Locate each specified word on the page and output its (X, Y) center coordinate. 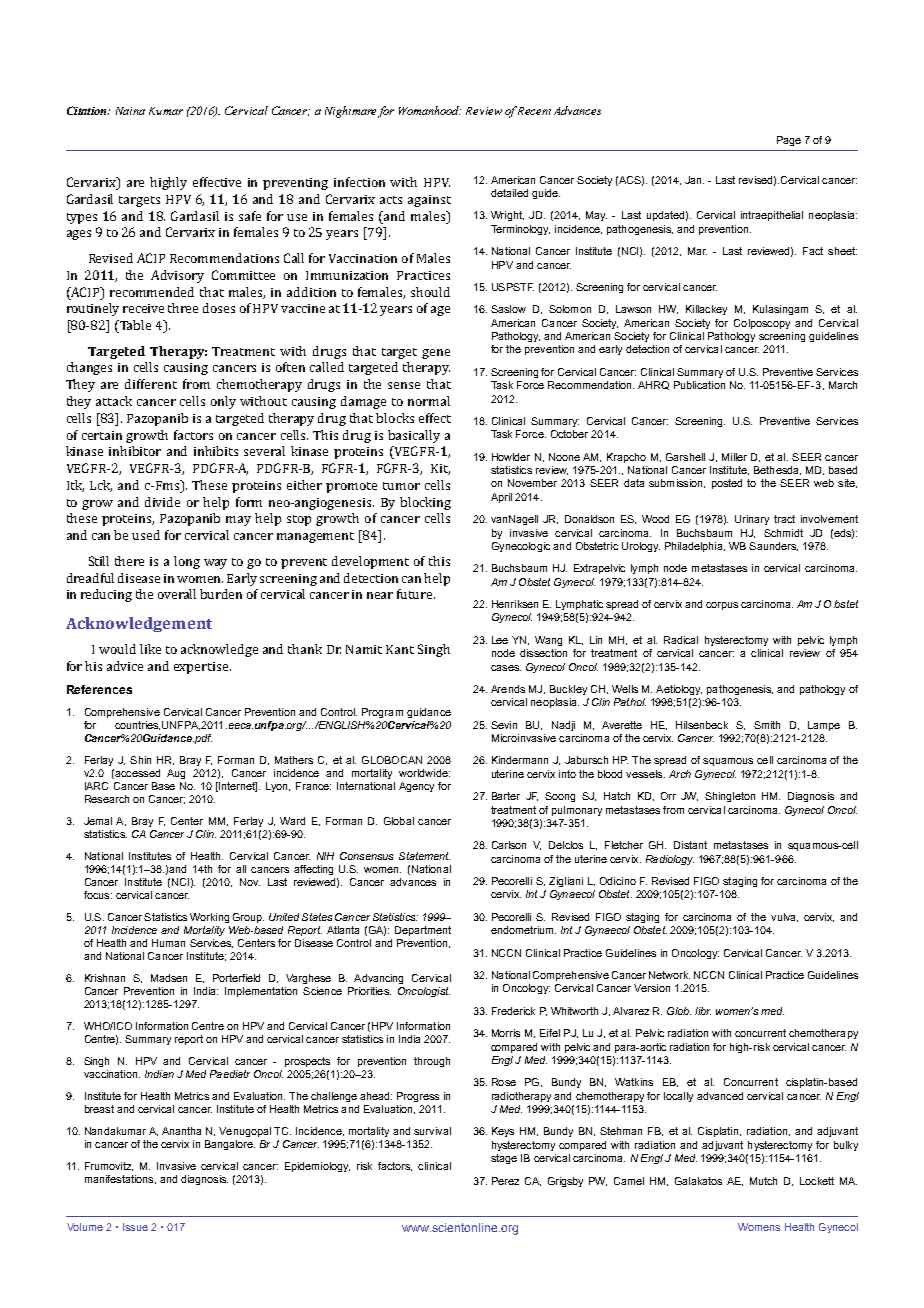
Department (423, 931)
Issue (135, 1227)
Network (669, 975)
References (99, 689)
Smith (767, 725)
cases (506, 668)
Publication (699, 385)
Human (168, 943)
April (501, 498)
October (569, 434)
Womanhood (430, 110)
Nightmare (350, 112)
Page (789, 141)
